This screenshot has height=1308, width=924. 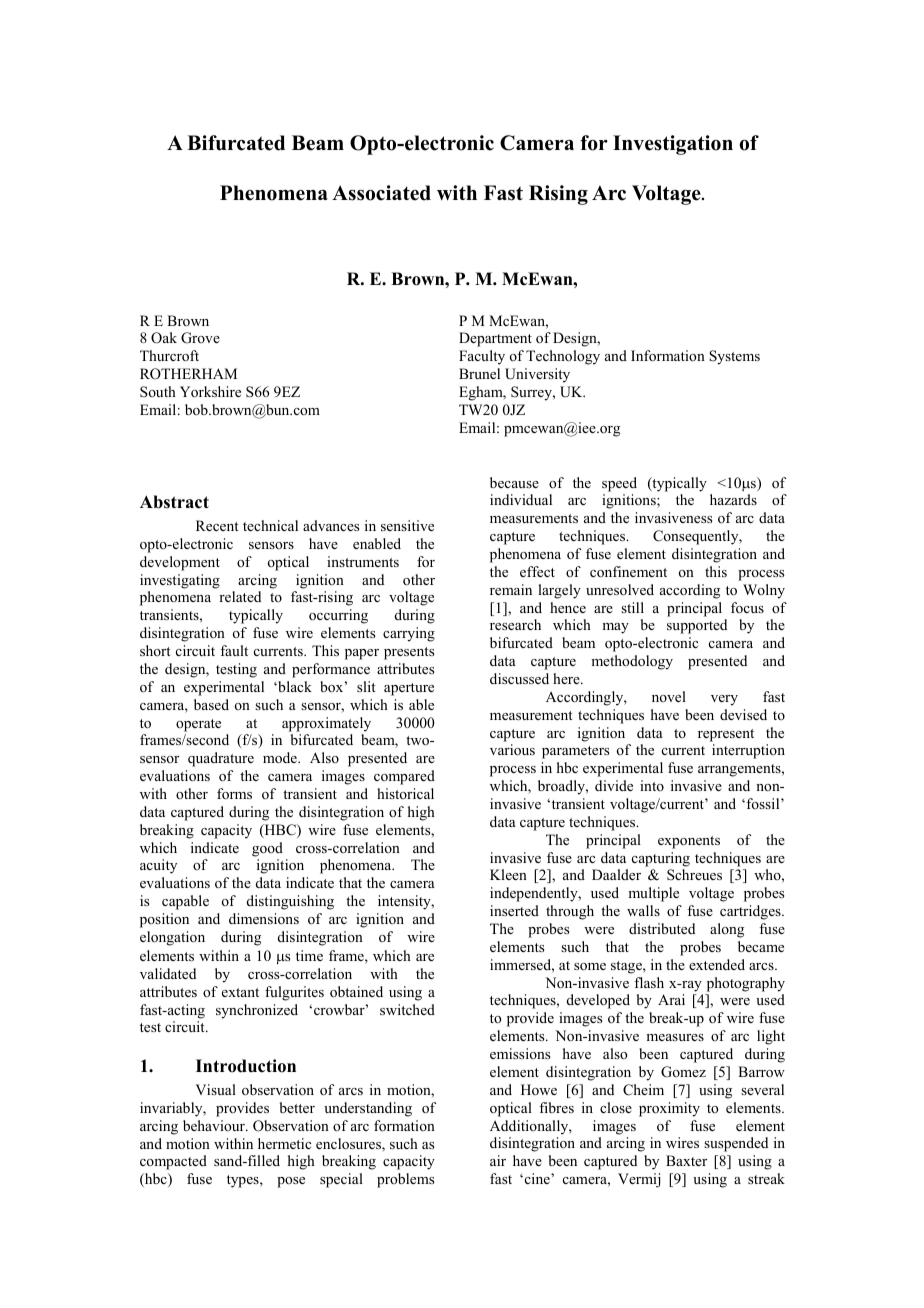 What do you see at coordinates (217, 525) in the screenshot?
I see `Recent` at bounding box center [217, 525].
